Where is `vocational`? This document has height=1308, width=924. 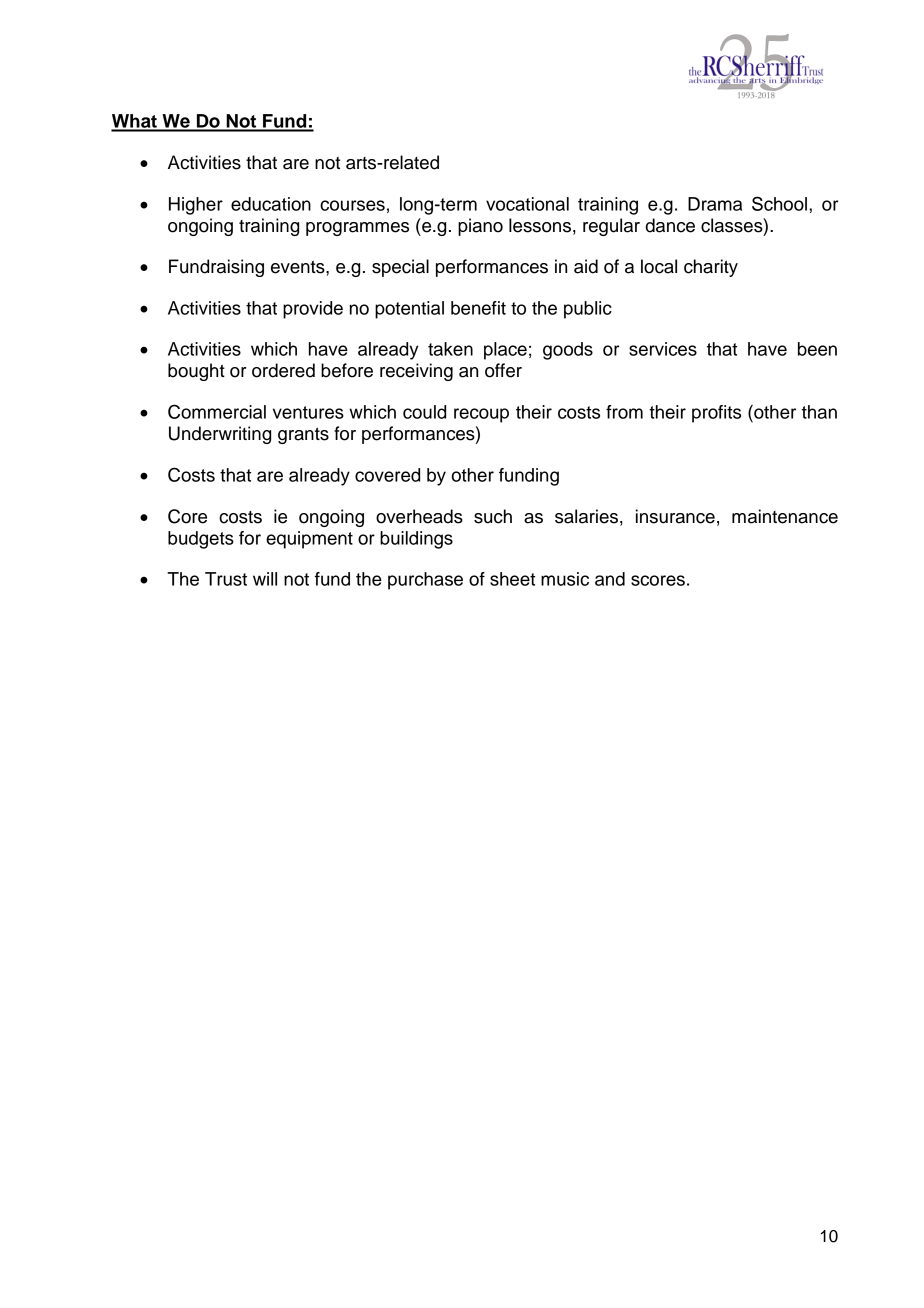 vocational is located at coordinates (527, 204).
